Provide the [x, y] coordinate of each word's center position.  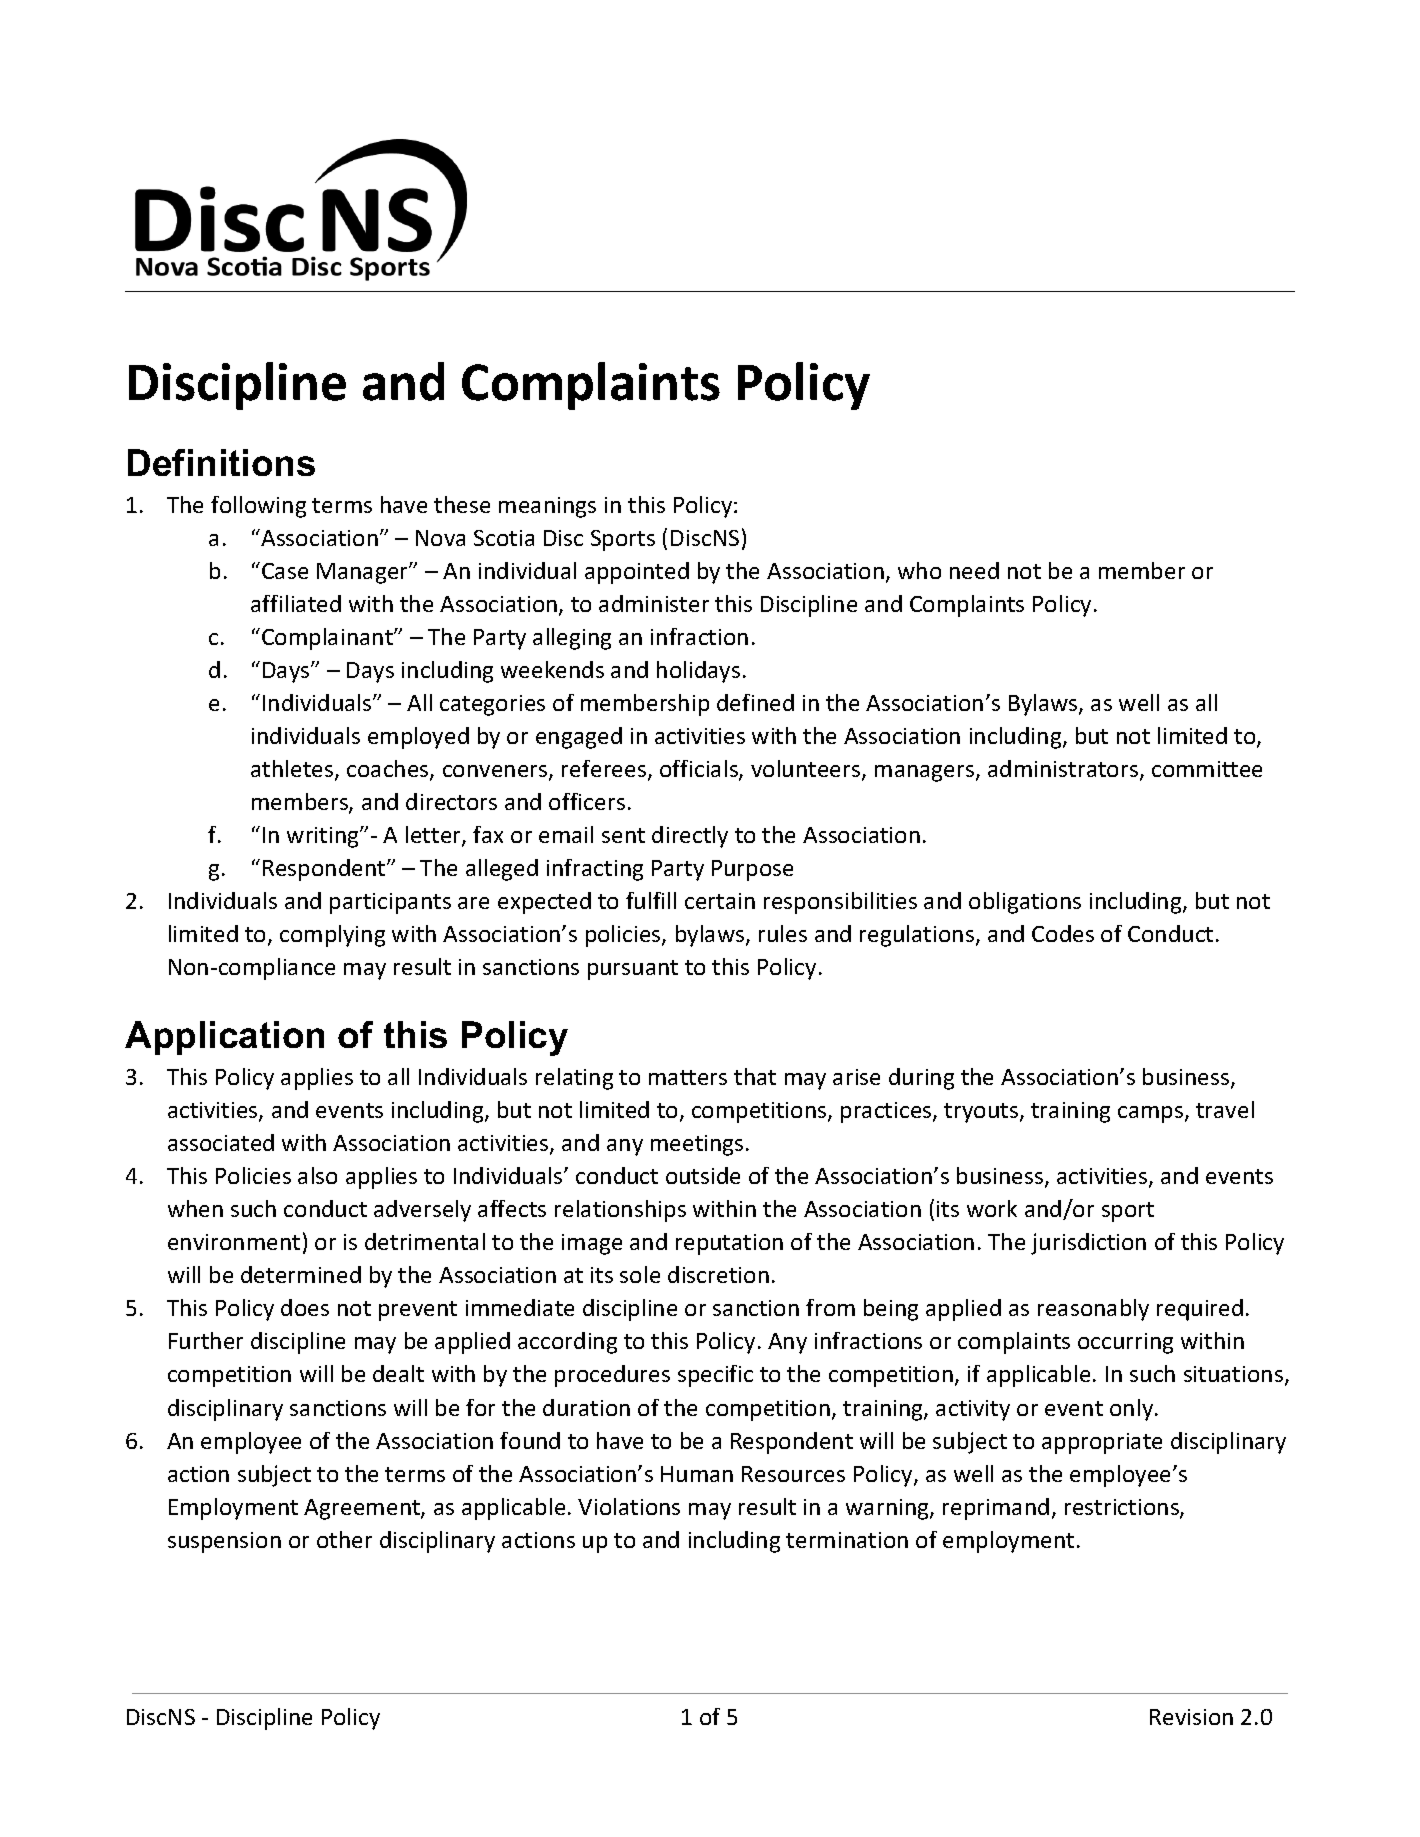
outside [703, 1175]
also [317, 1175]
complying [332, 936]
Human [697, 1474]
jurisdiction [1088, 1244]
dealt [398, 1373]
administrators [1064, 770]
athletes [293, 770]
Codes [1063, 933]
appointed [637, 573]
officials [700, 770]
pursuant [633, 970]
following [258, 507]
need [974, 570]
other [344, 1539]
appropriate [1102, 1443]
